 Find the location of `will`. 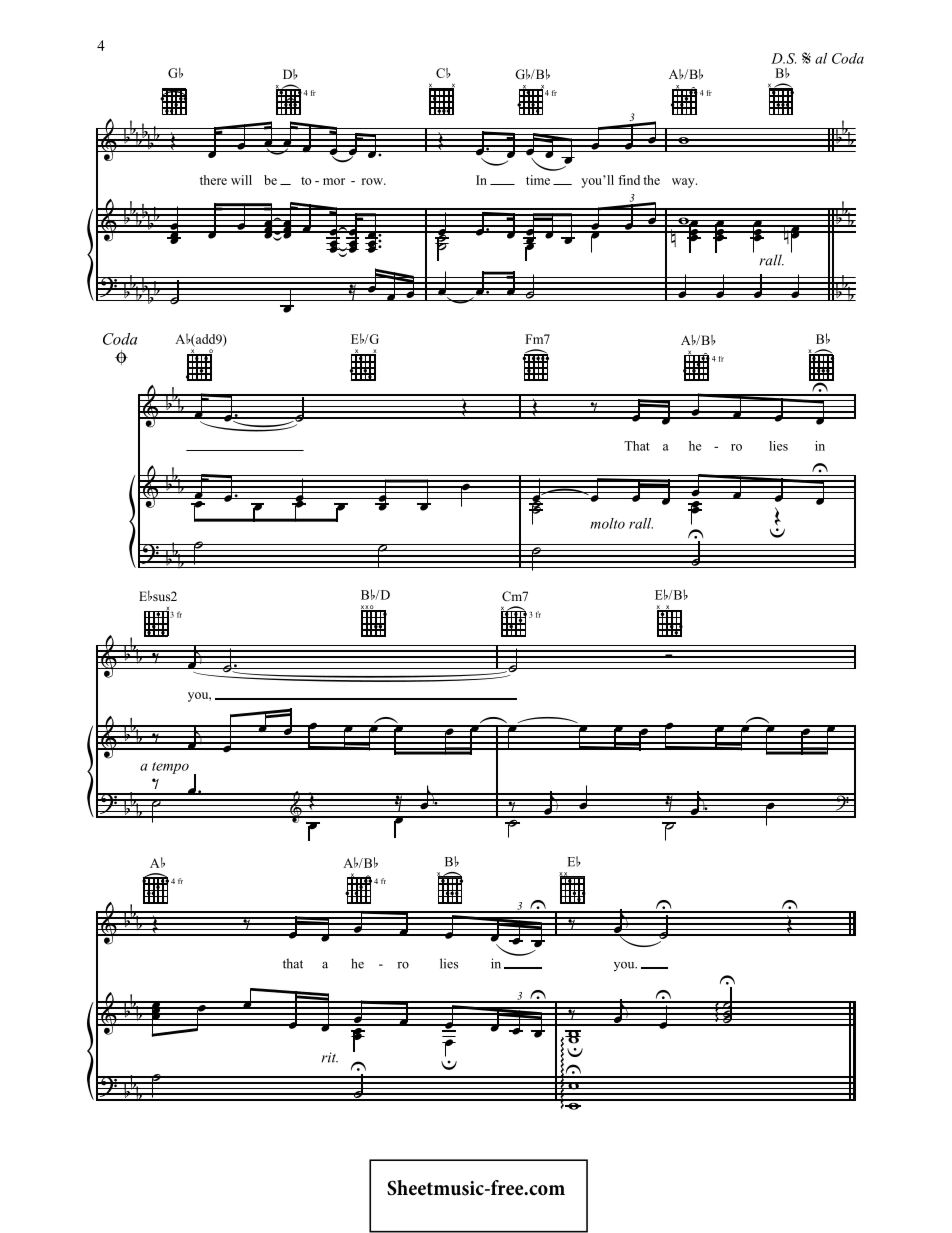

will is located at coordinates (241, 180).
